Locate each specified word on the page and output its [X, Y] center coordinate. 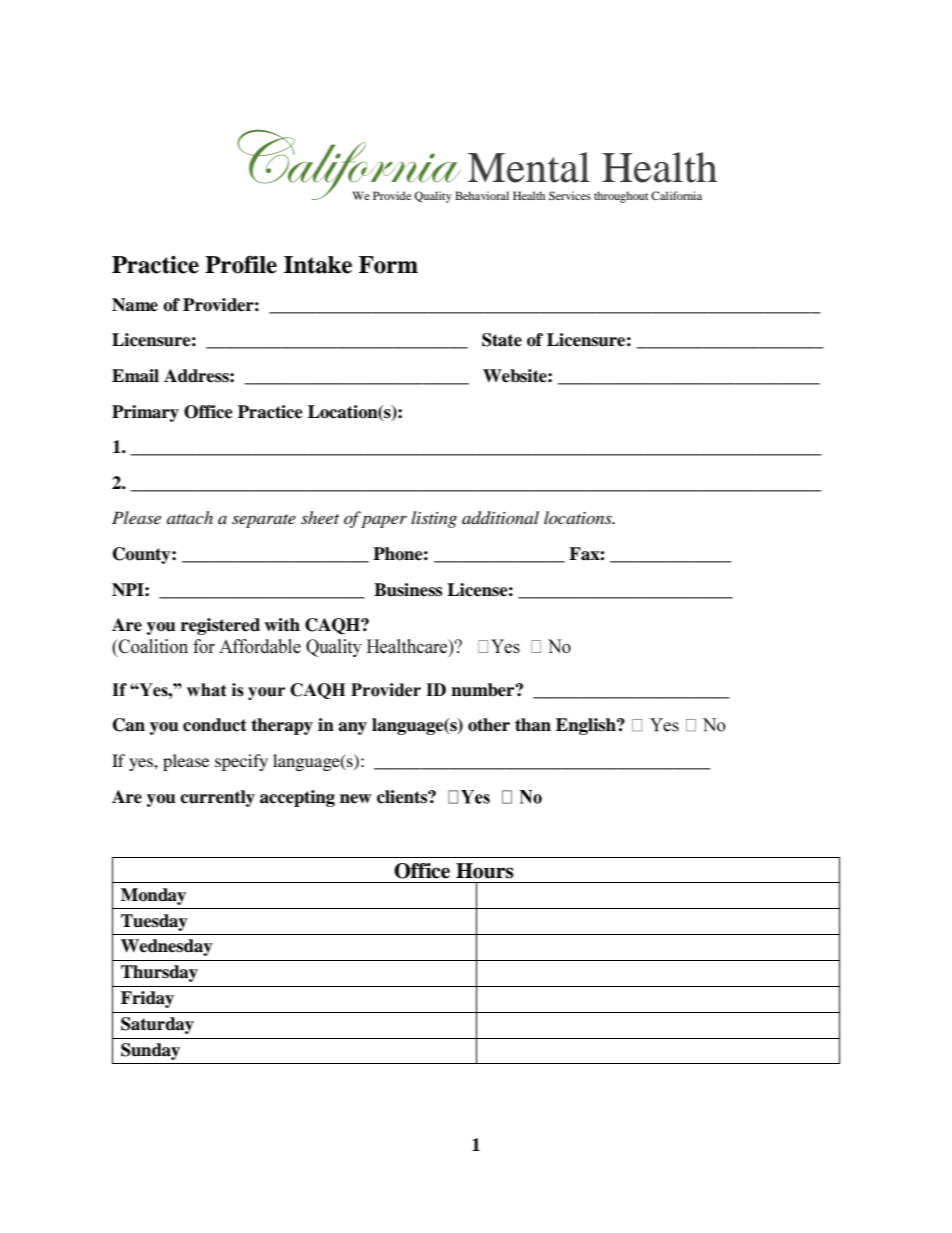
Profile [241, 265]
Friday [147, 999]
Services [570, 195]
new [355, 799]
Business [408, 590]
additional [500, 518]
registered [220, 626]
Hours [485, 871]
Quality [433, 197]
